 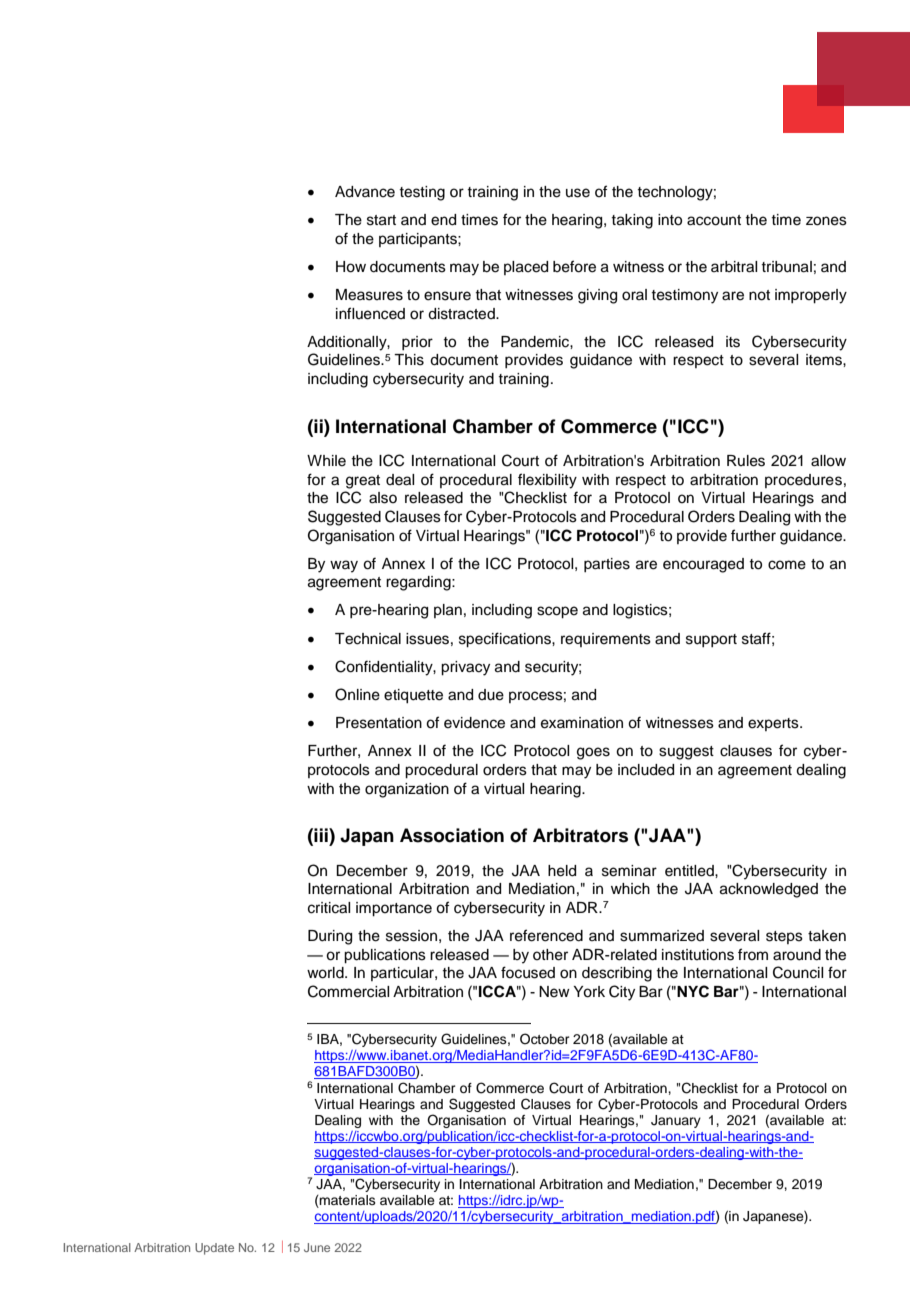 What do you see at coordinates (347, 1201) in the screenshot?
I see `materials` at bounding box center [347, 1201].
